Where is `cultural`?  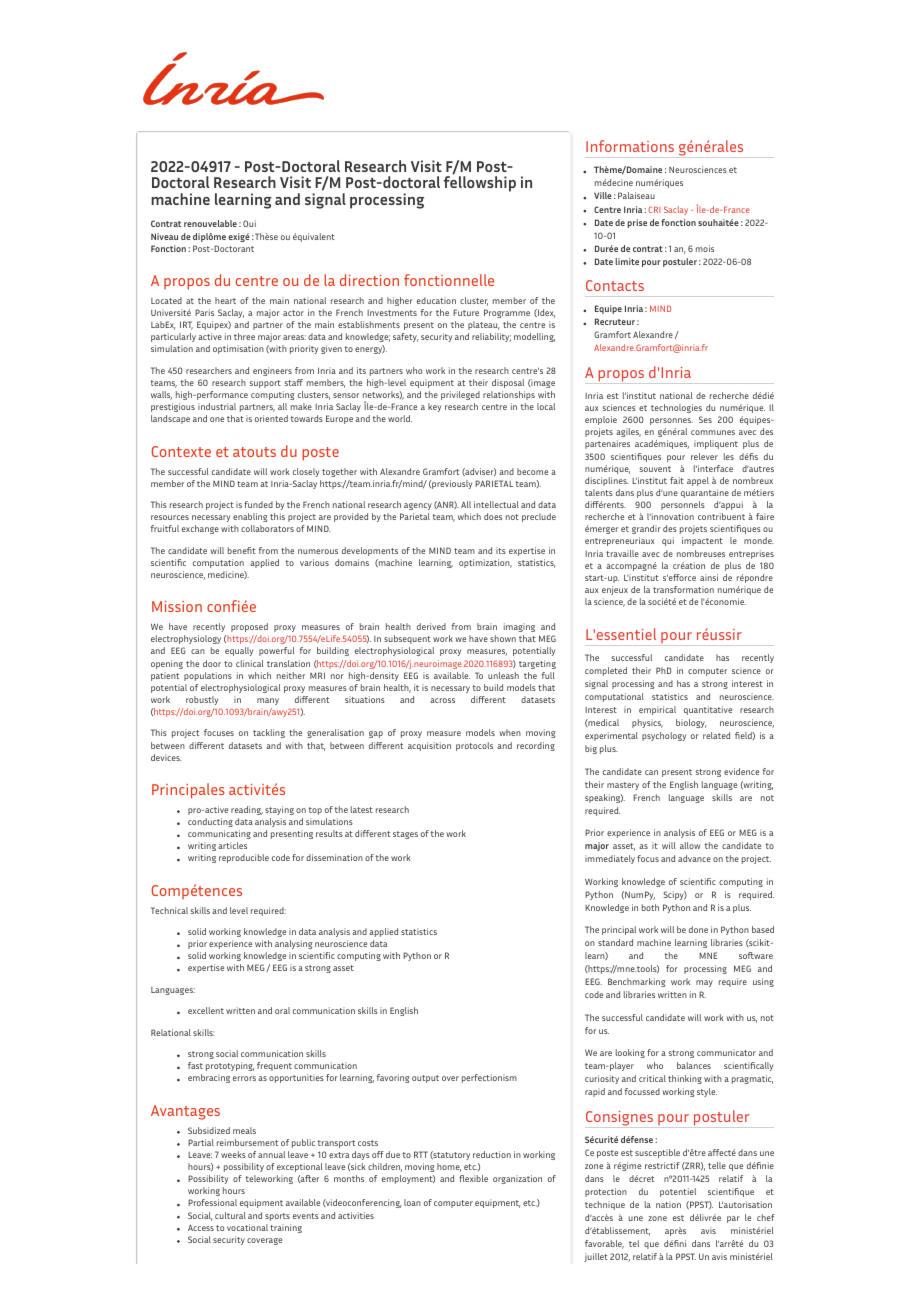
cultural is located at coordinates (230, 1215).
